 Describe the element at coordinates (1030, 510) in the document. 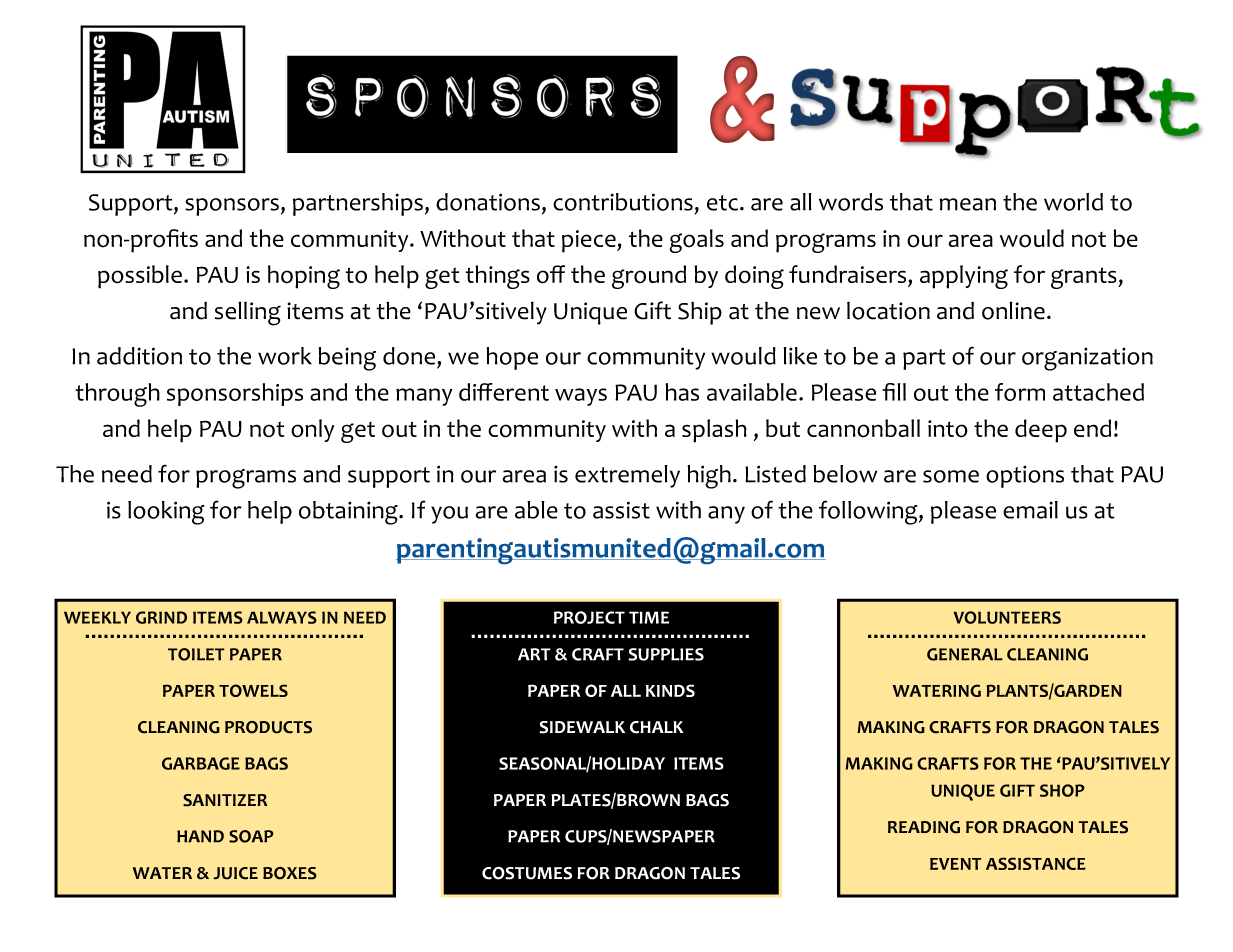

I see `email` at that location.
